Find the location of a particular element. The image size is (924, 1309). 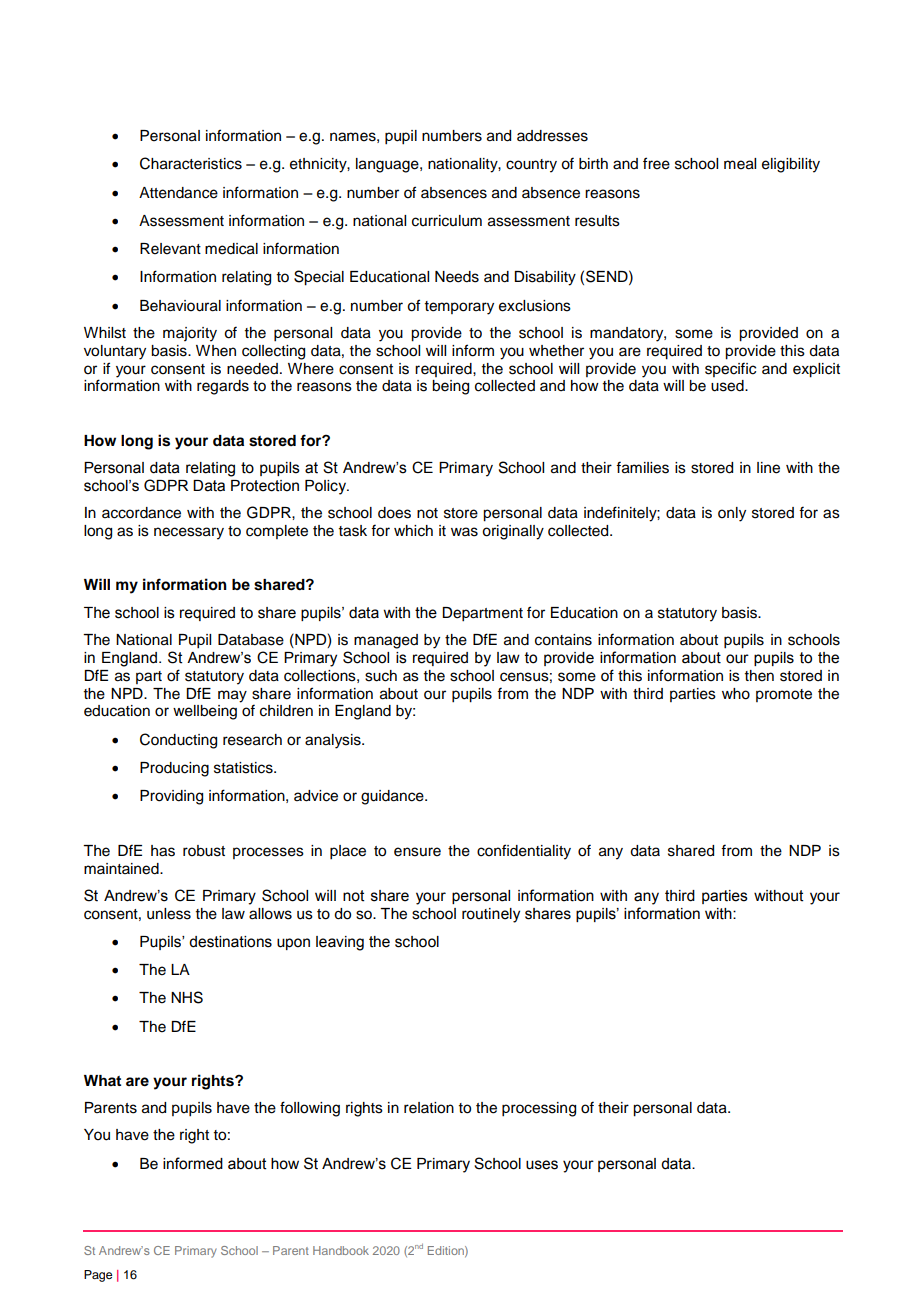

was is located at coordinates (464, 532).
